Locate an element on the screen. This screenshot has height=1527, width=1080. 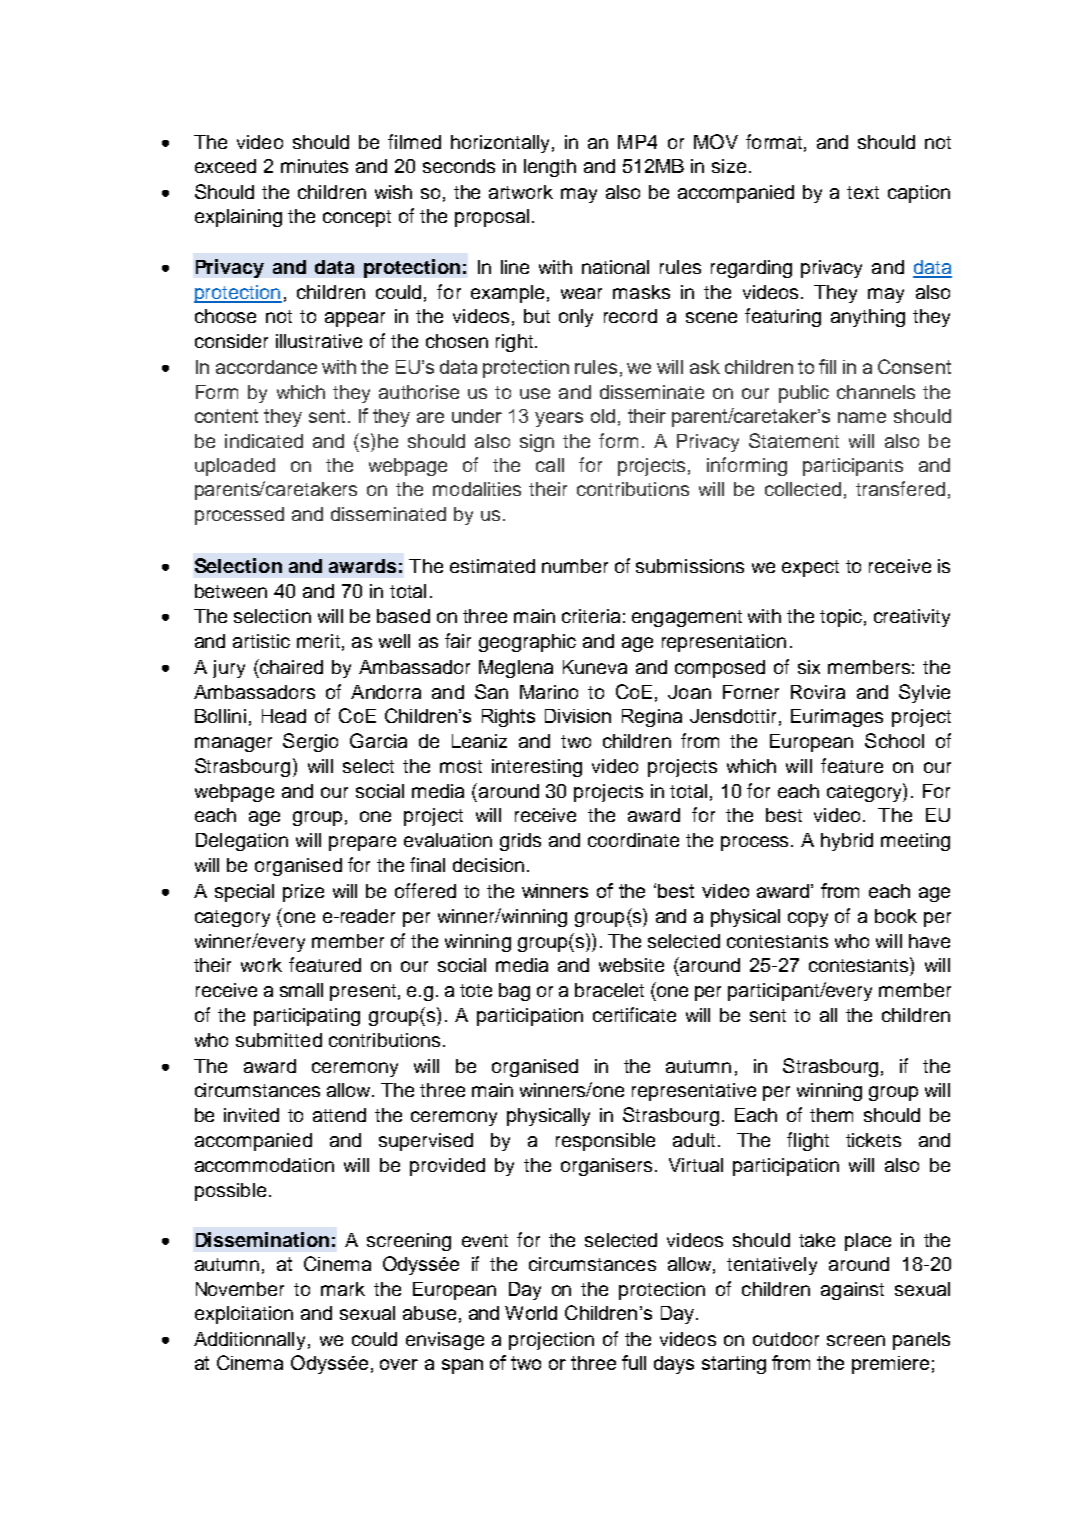
website is located at coordinates (631, 965).
